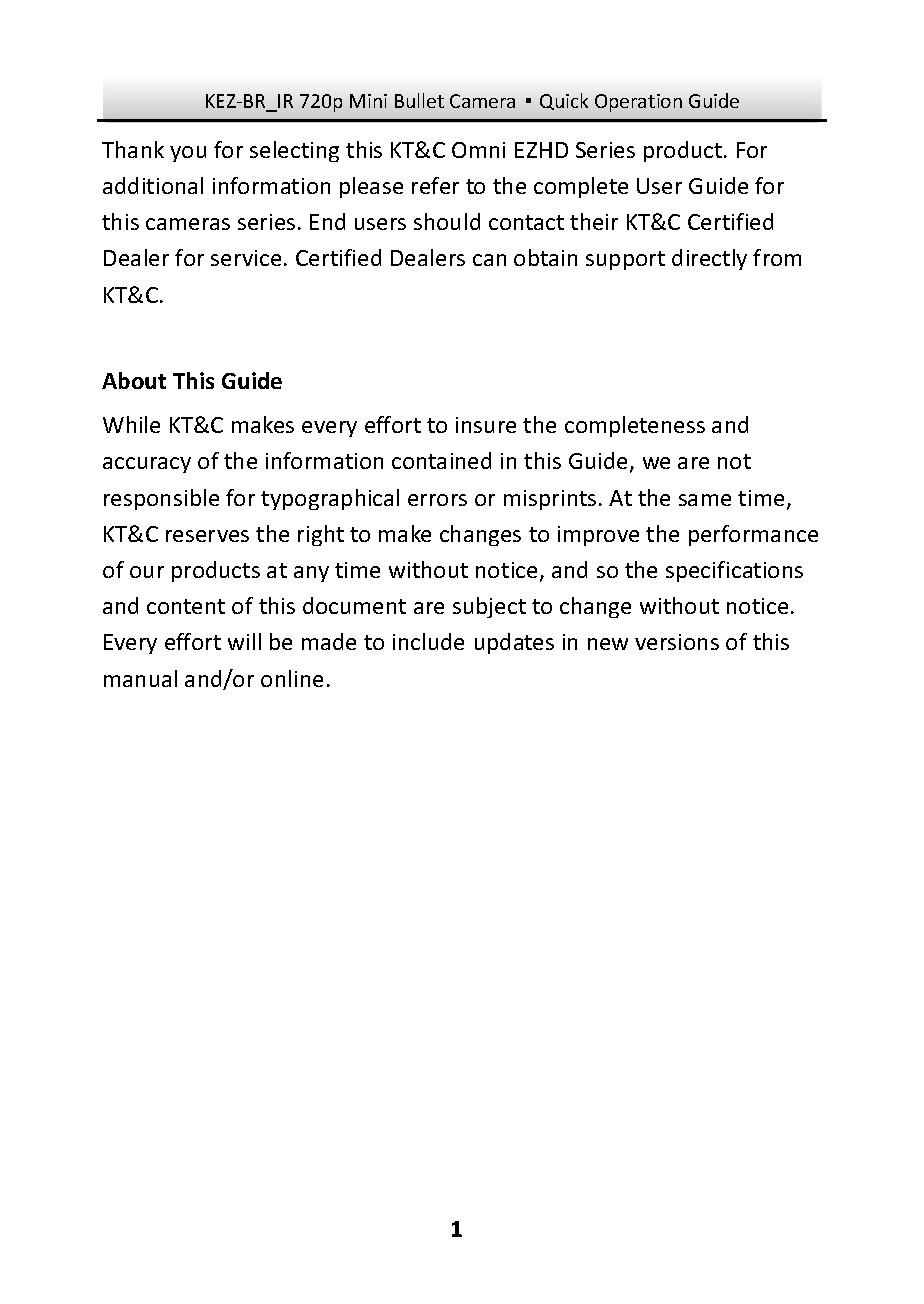  Describe the element at coordinates (244, 641) in the page. I see `will` at that location.
